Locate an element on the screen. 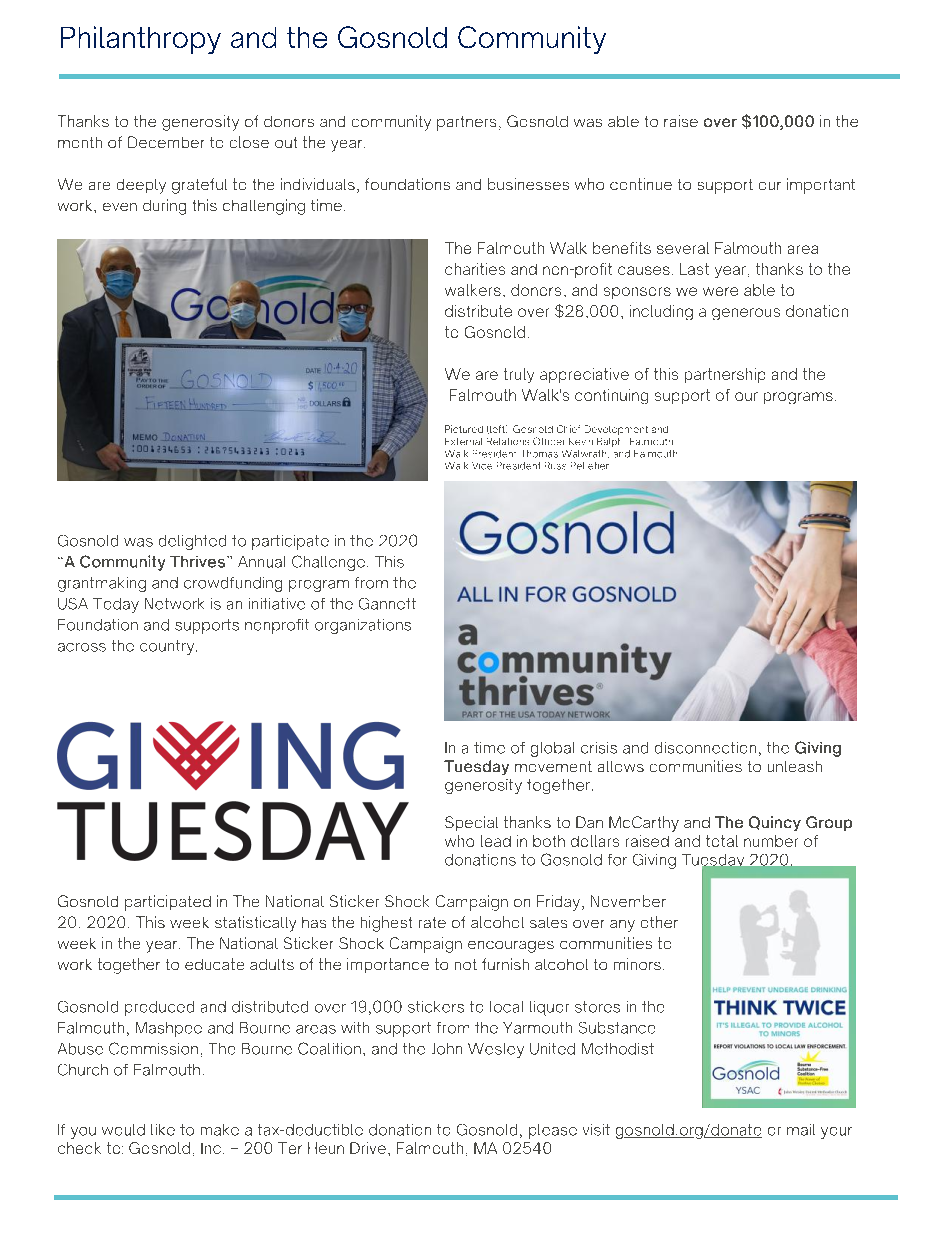 This screenshot has width=952, height=1233. Development is located at coordinates (616, 430).
